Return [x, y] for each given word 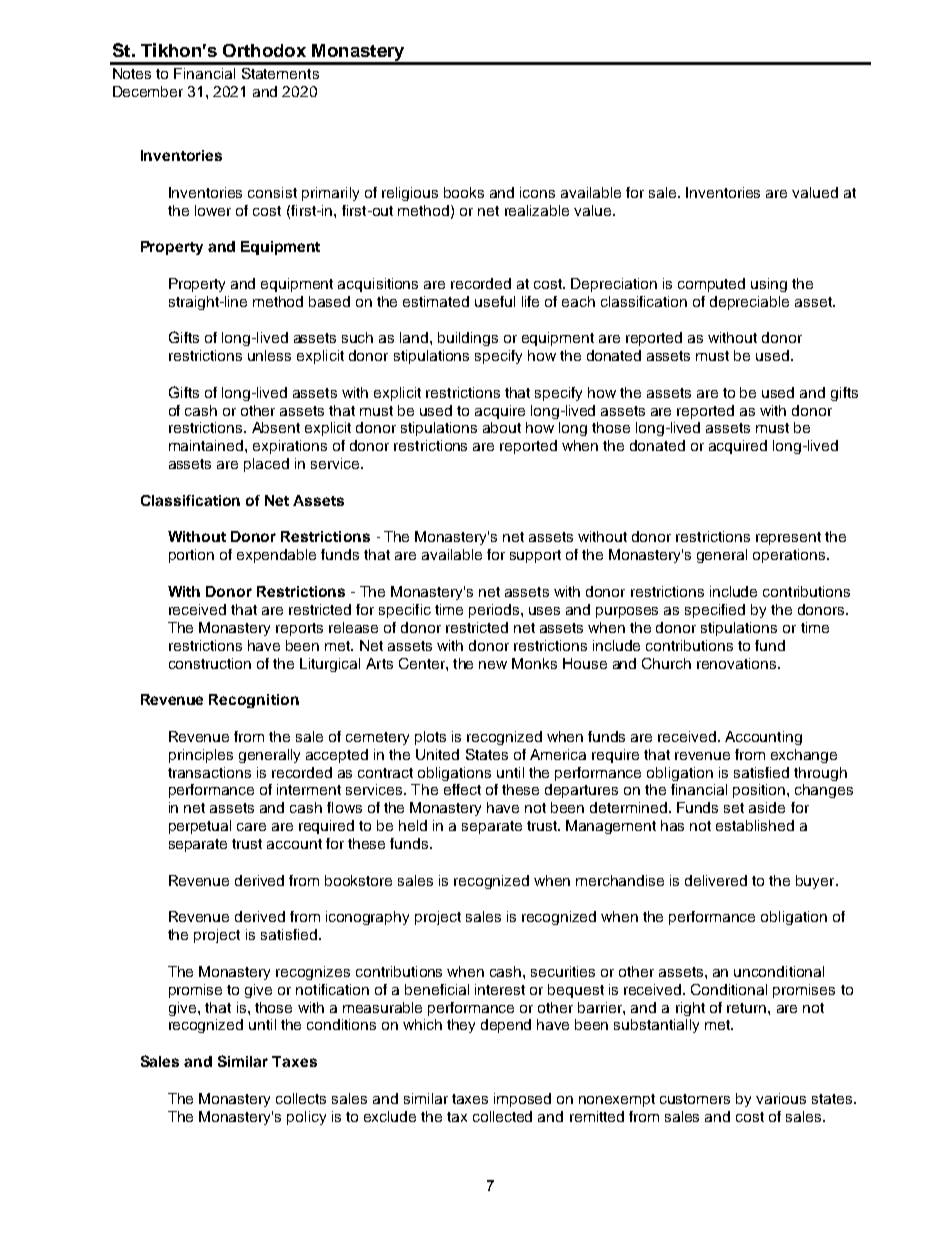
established [755, 825]
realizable [537, 210]
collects [301, 1098]
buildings [468, 339]
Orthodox [264, 50]
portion [191, 556]
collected [502, 1116]
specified [715, 611]
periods [495, 611]
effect [462, 789]
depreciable [749, 303]
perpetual [200, 827]
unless [269, 355]
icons [537, 192]
